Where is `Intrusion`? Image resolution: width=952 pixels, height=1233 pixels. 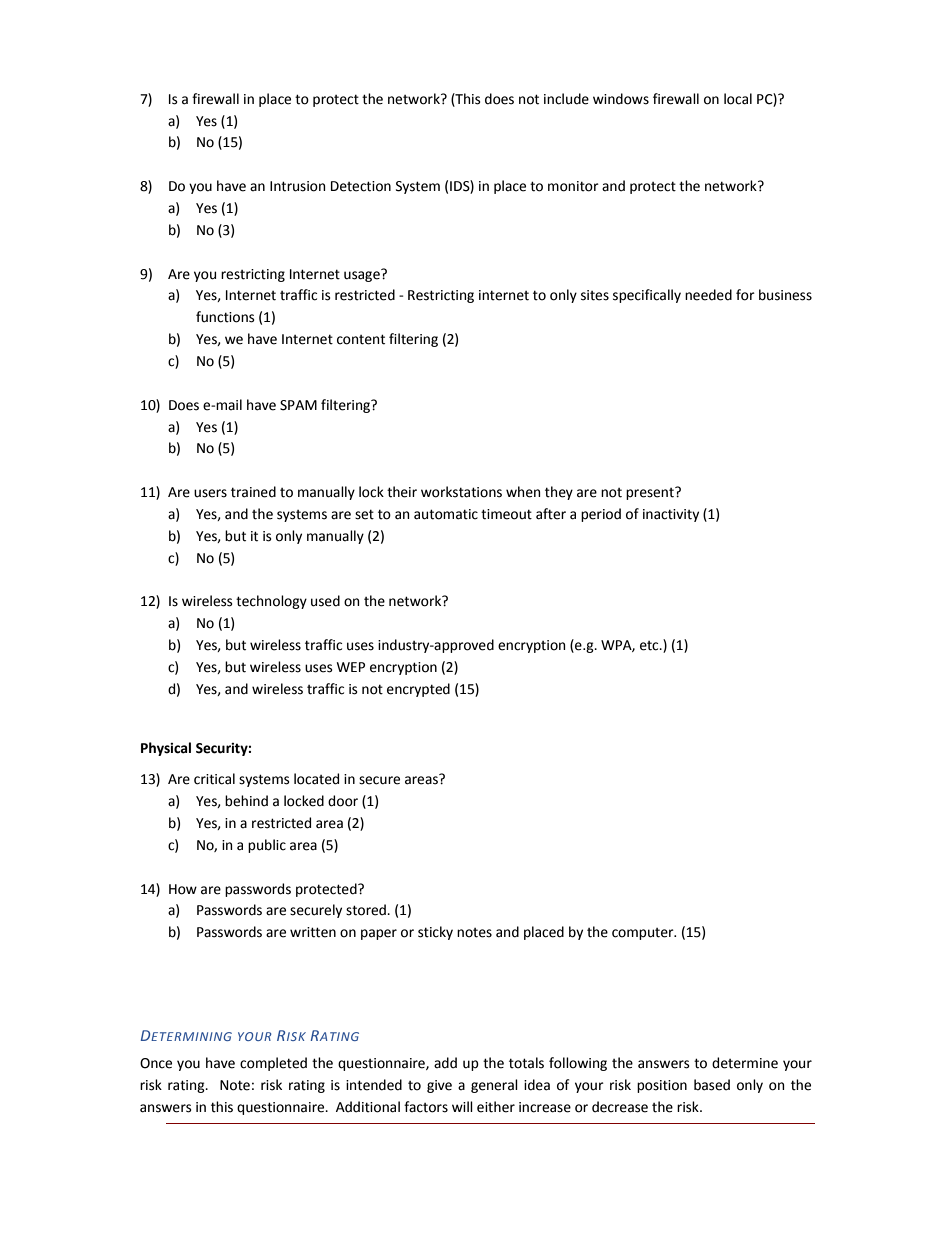 Intrusion is located at coordinates (297, 186).
